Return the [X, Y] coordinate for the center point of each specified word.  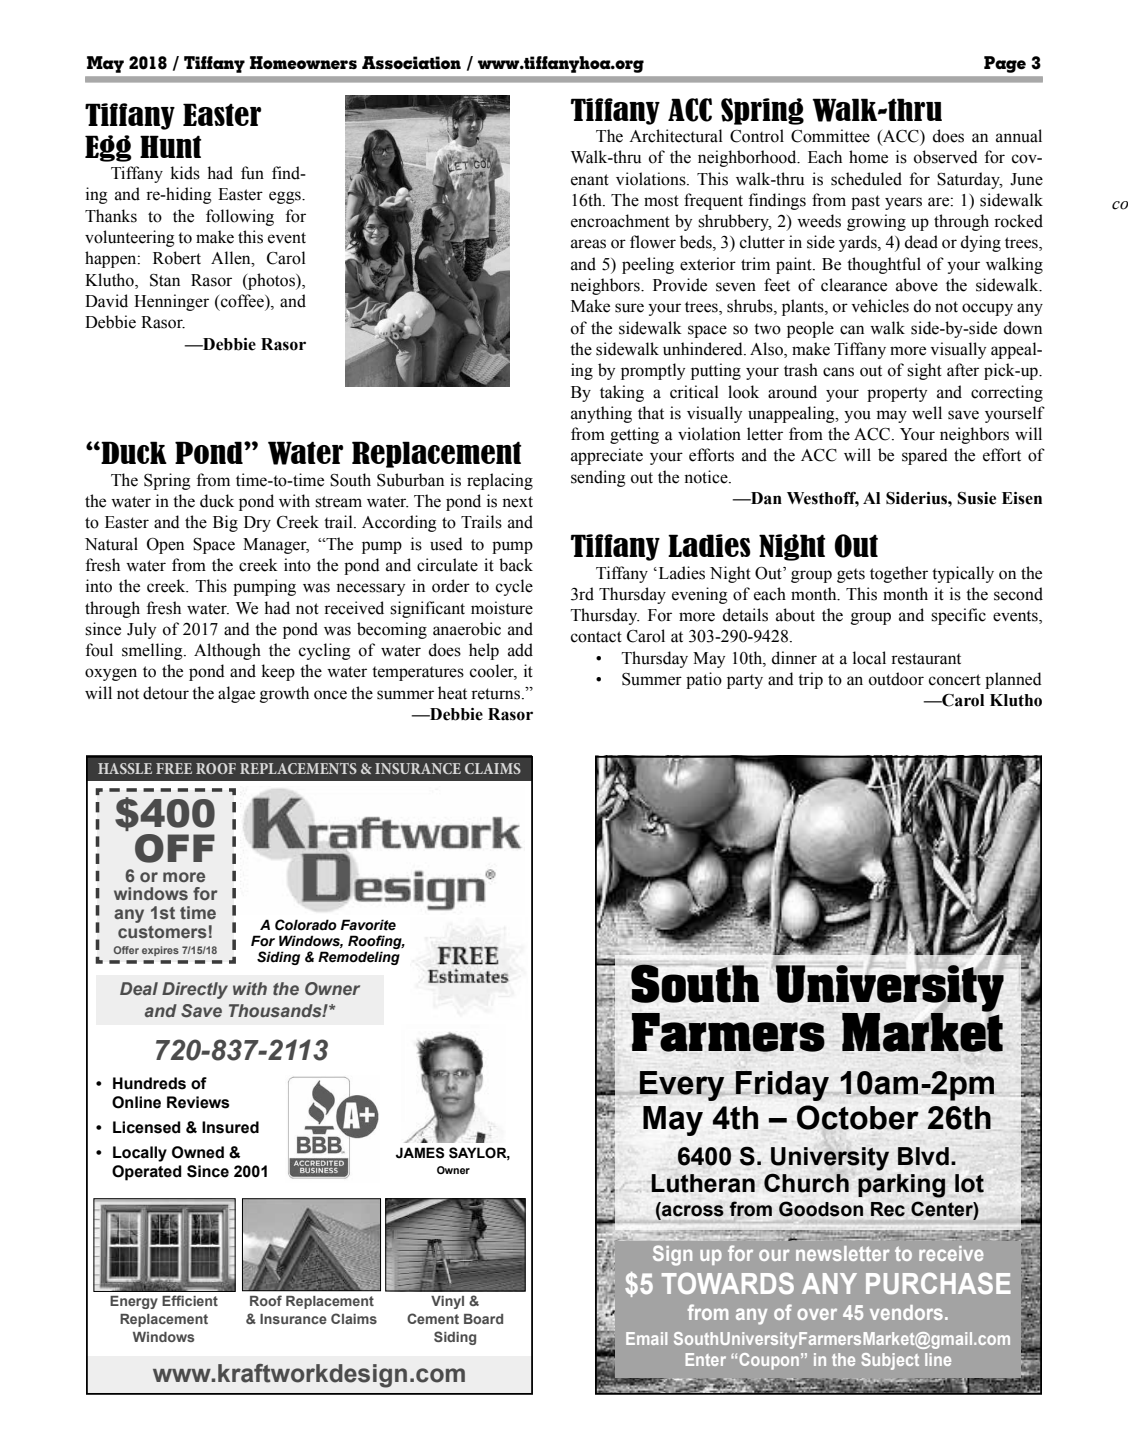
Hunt [170, 146]
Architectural [676, 136]
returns [497, 694]
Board [483, 1319]
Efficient [190, 1300]
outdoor [896, 679]
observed [946, 157]
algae [236, 694]
